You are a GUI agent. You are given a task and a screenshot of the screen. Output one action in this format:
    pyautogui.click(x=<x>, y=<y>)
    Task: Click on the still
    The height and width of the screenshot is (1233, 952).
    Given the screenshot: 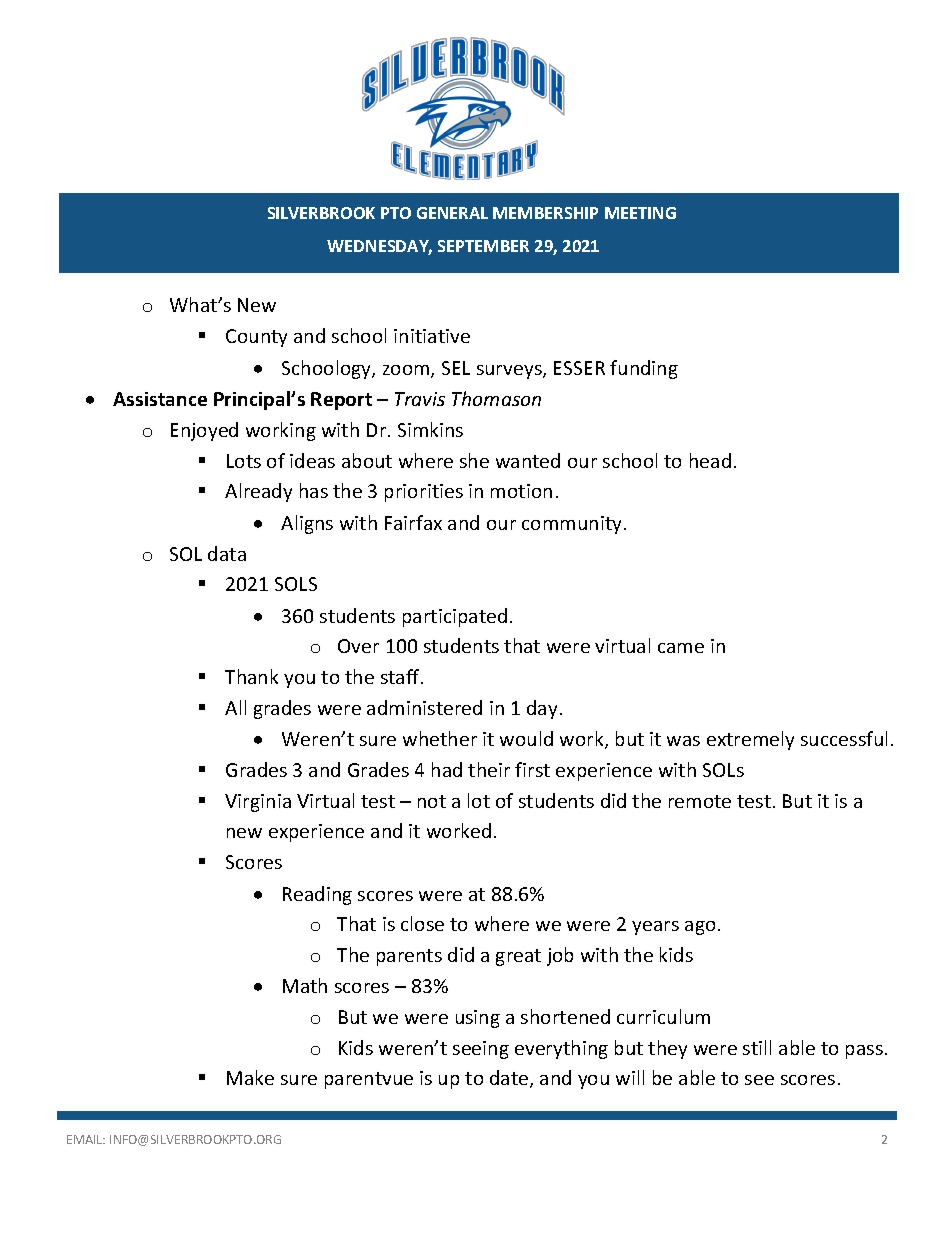 What is the action you would take?
    pyautogui.click(x=757, y=1047)
